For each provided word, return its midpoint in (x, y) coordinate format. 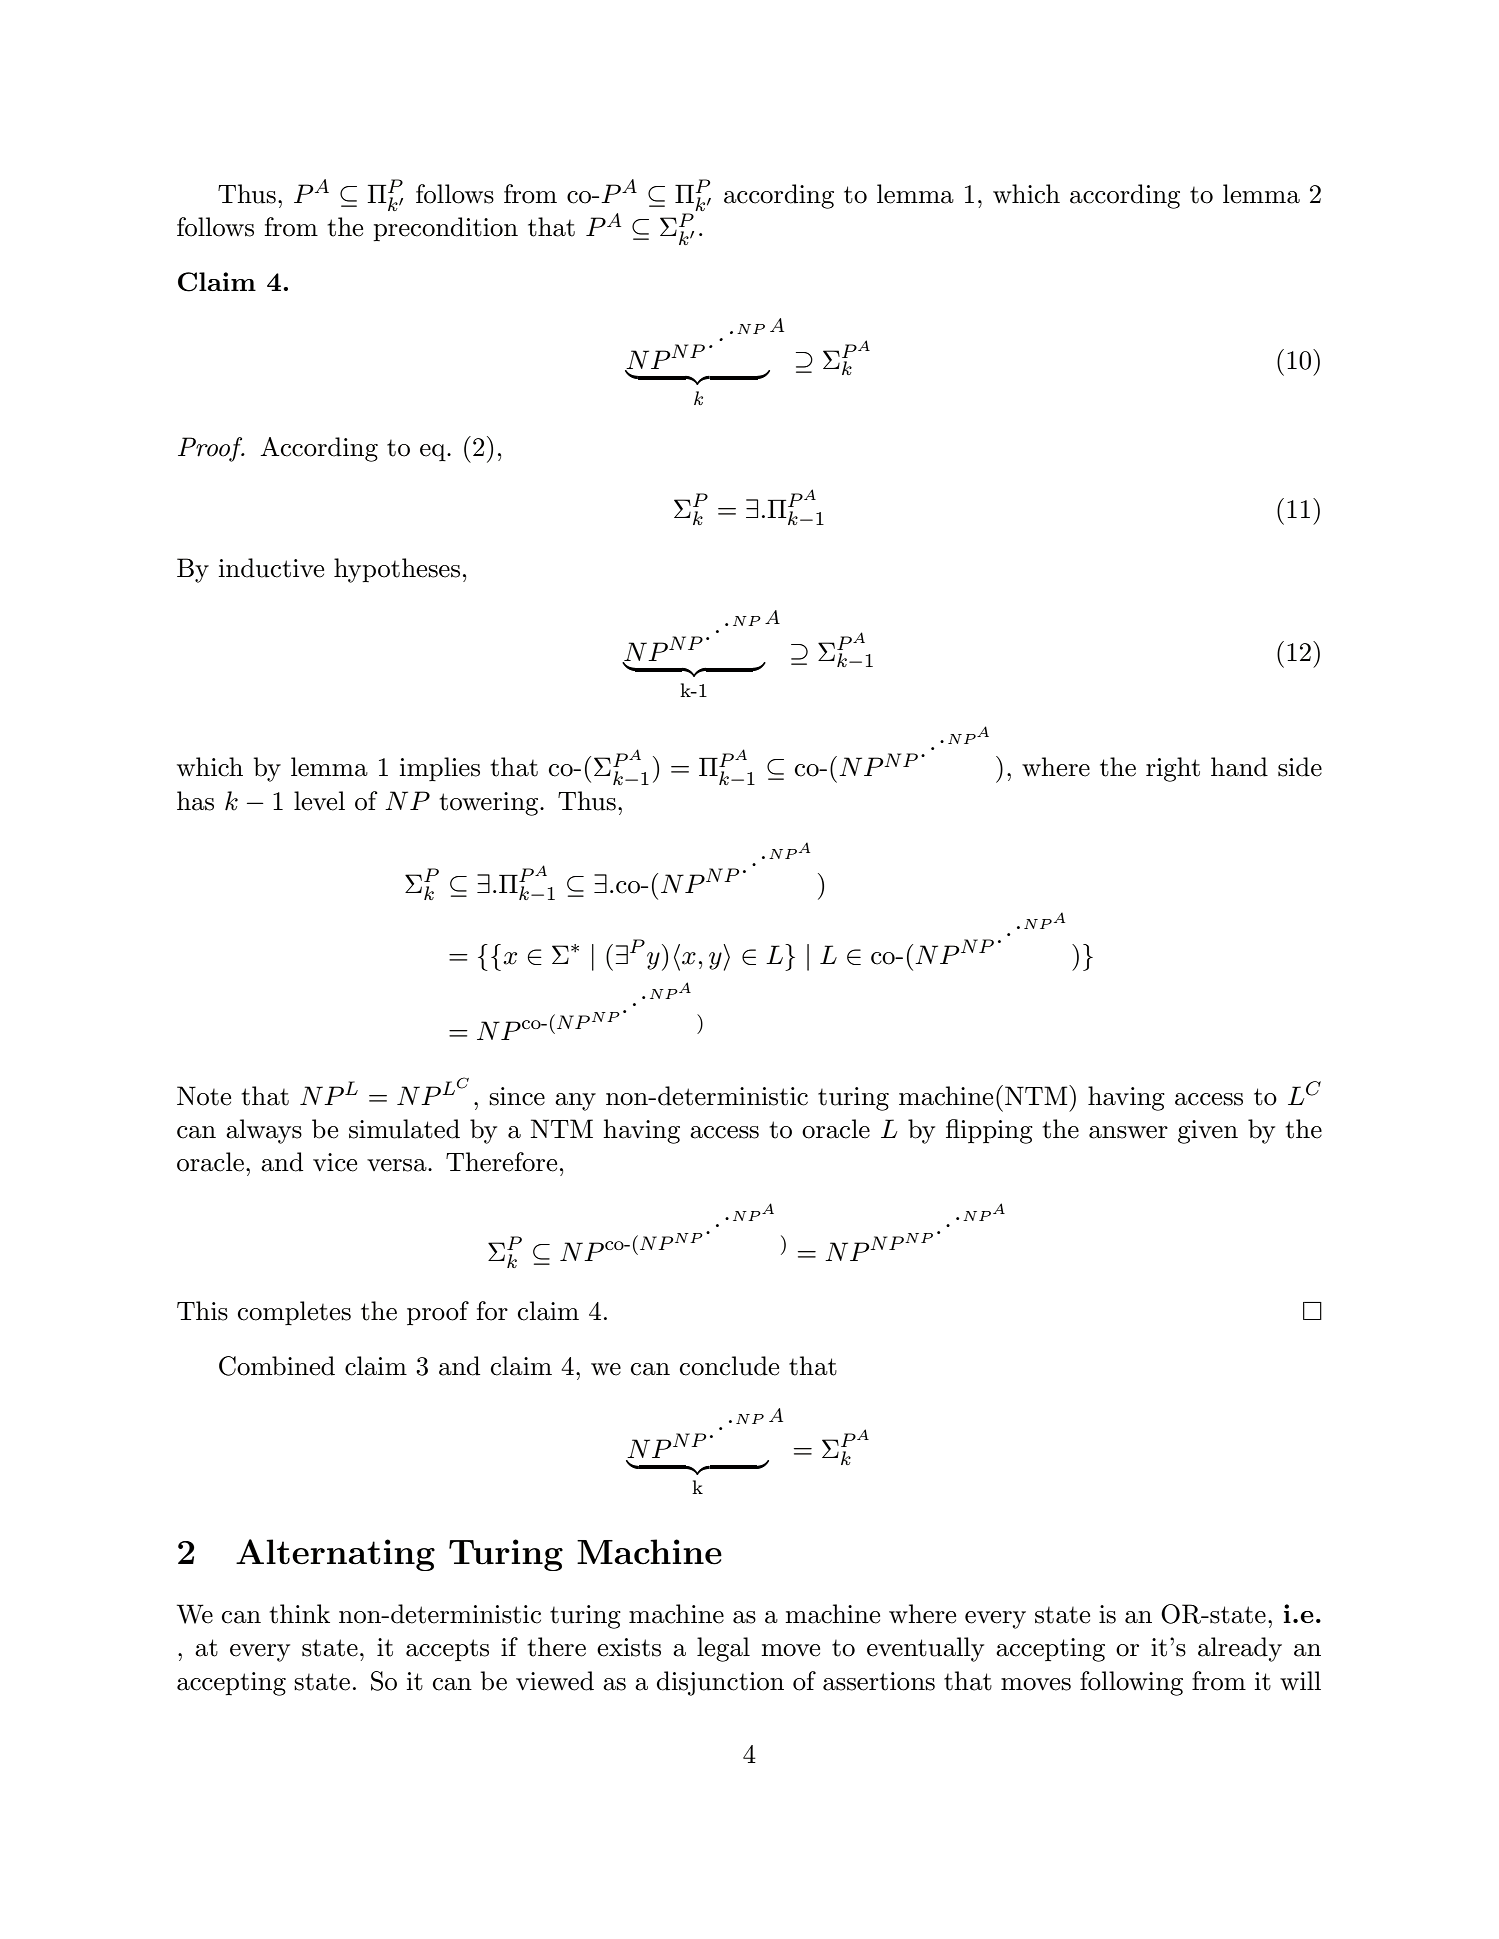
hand (1239, 767)
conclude (729, 1366)
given (1208, 1132)
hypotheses (397, 570)
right (1173, 769)
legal (723, 1649)
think (300, 1614)
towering (490, 804)
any (575, 1102)
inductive (271, 568)
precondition (445, 229)
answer (1128, 1132)
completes (294, 1313)
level (319, 801)
